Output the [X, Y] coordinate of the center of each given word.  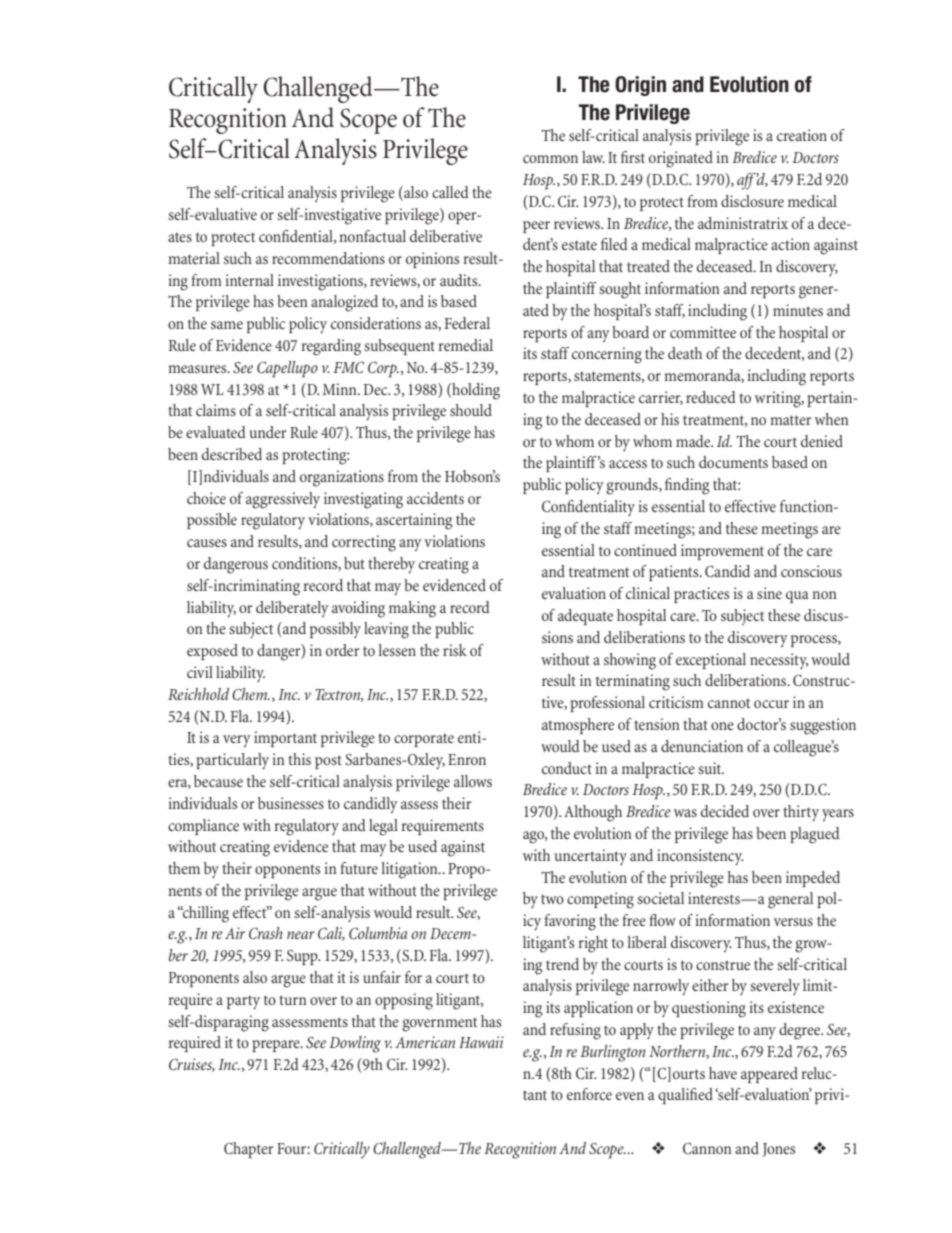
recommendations [328, 258]
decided [725, 811]
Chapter [249, 1150]
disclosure [752, 201]
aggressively [283, 500]
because [218, 781]
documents [733, 462]
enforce [589, 1094]
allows [473, 781]
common [550, 159]
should [471, 410]
